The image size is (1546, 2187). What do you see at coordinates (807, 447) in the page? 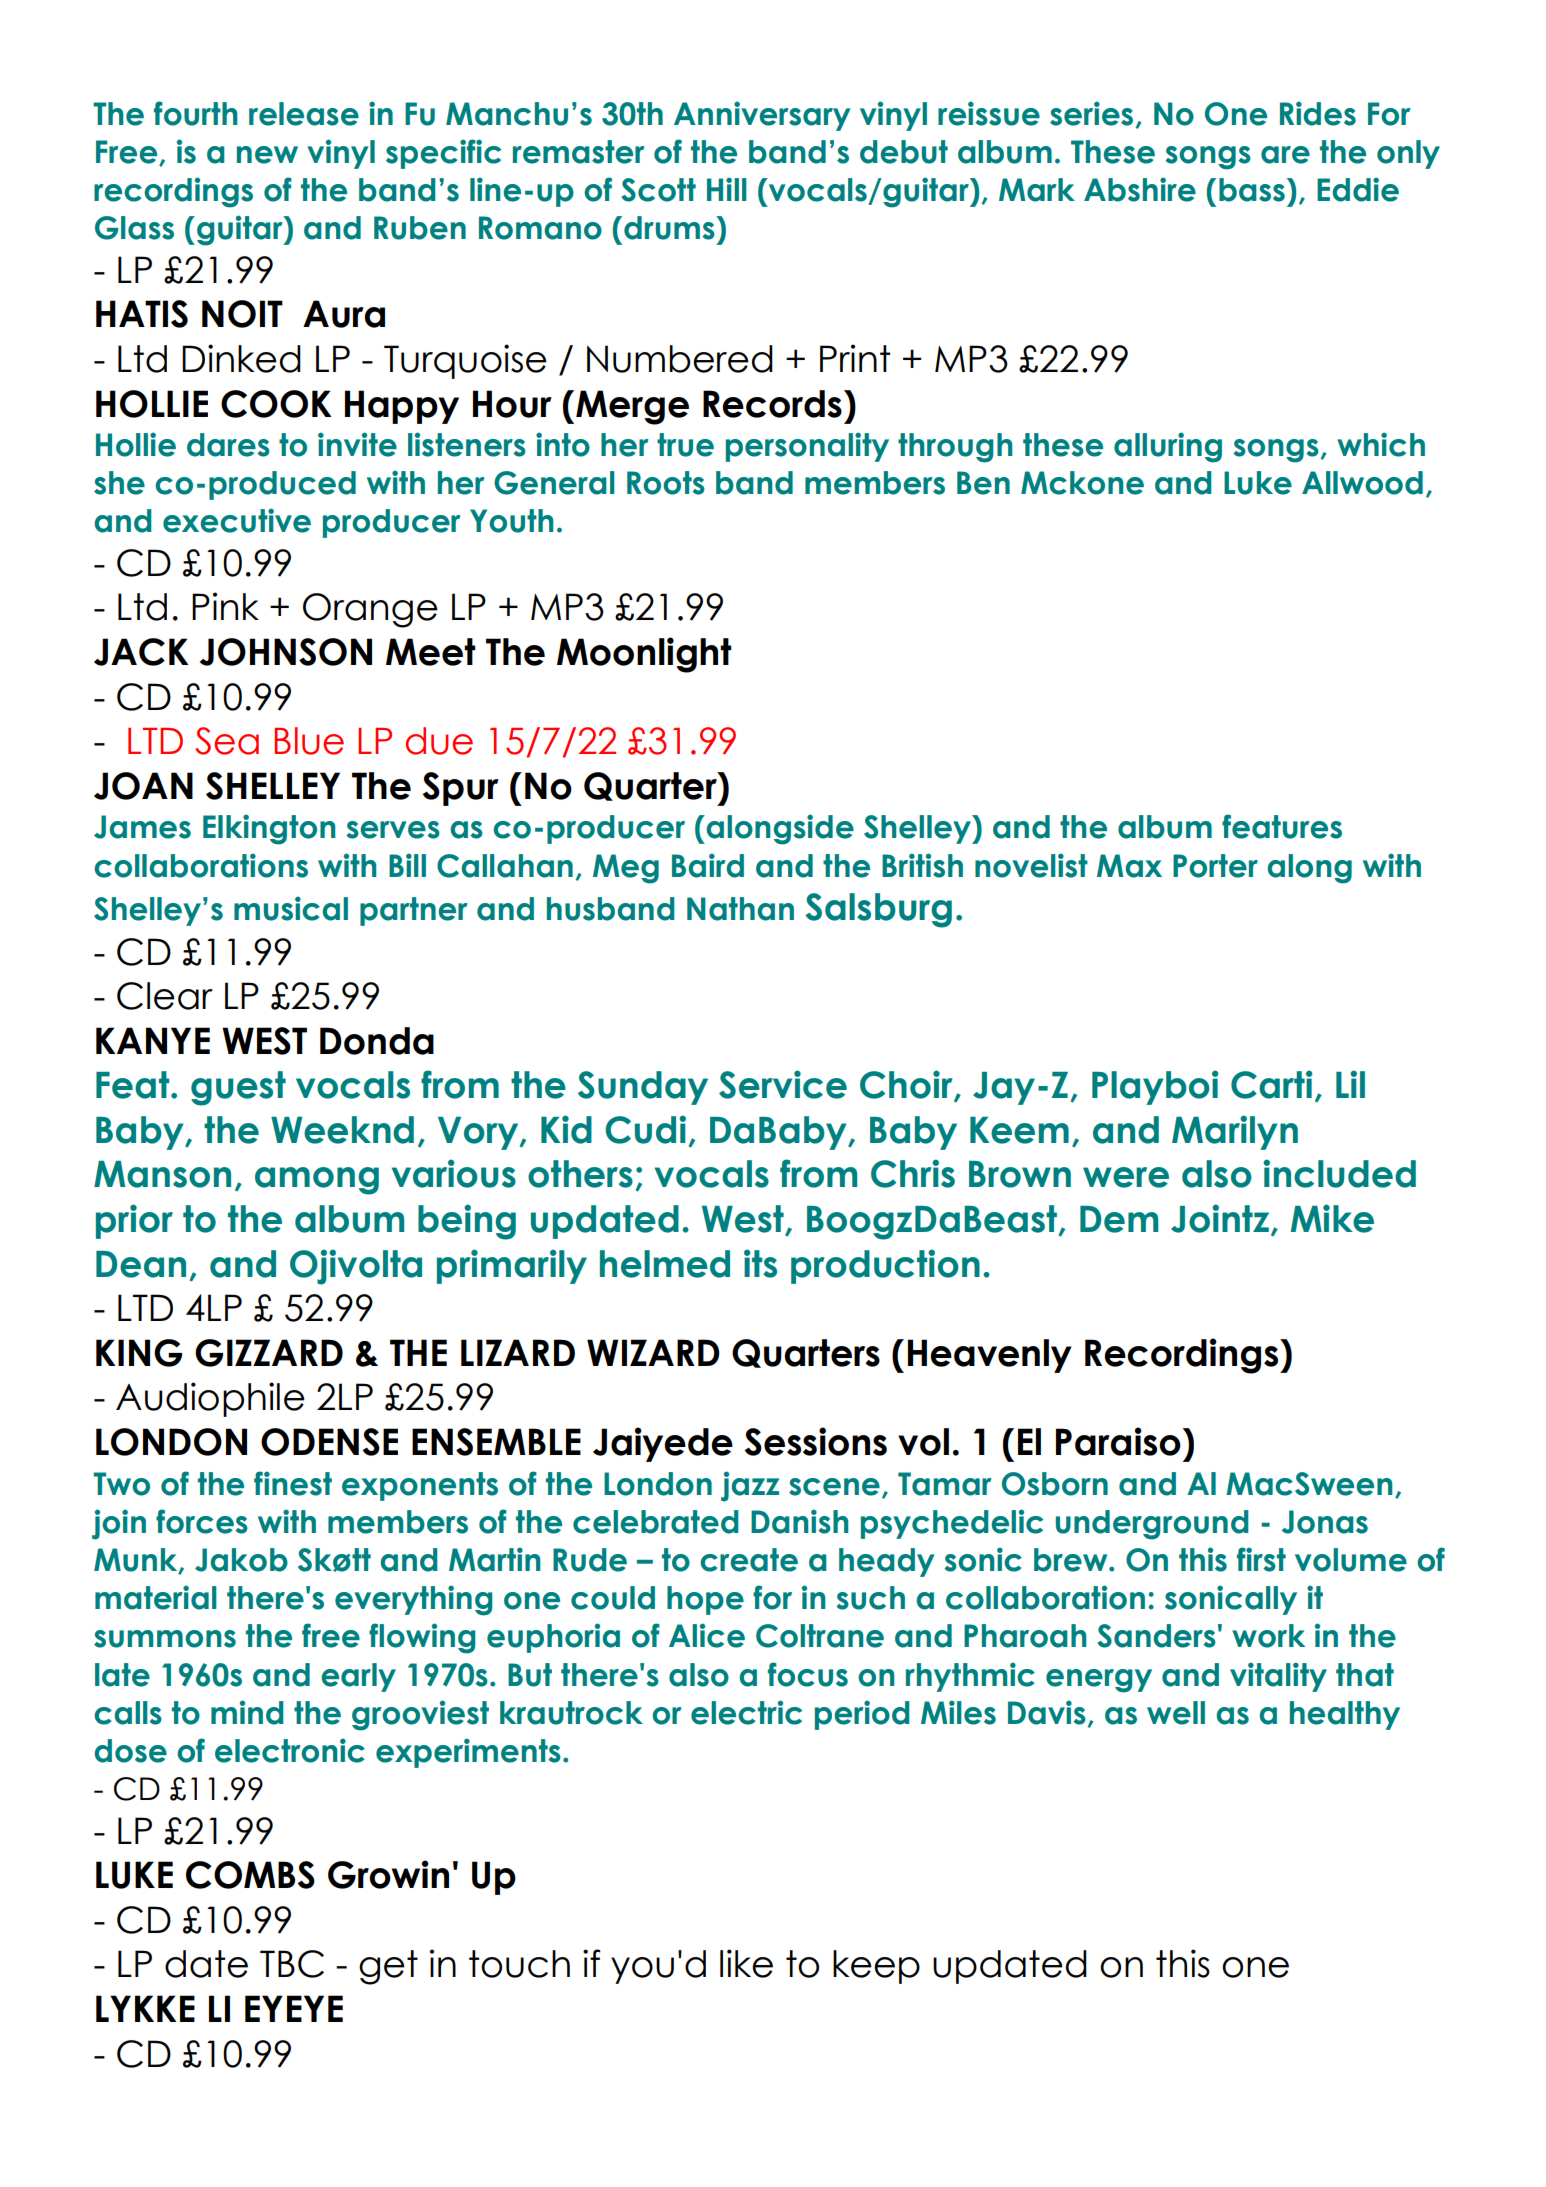
I see `personality` at bounding box center [807, 447].
